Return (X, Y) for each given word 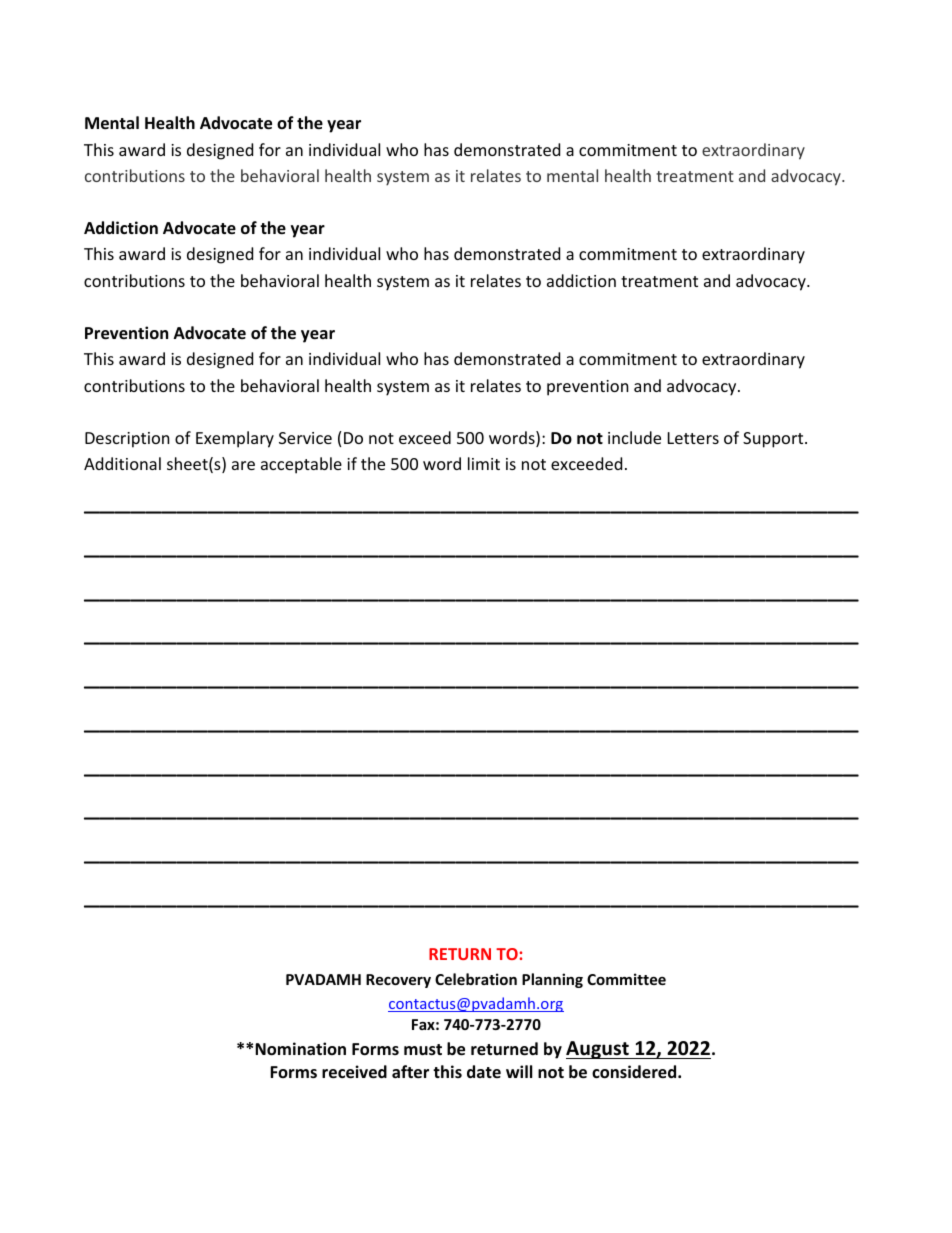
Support (774, 440)
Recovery (398, 981)
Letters (693, 438)
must (423, 1050)
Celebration (476, 979)
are (243, 465)
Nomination (300, 1049)
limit (484, 463)
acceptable (301, 465)
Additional (122, 463)
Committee (626, 979)
